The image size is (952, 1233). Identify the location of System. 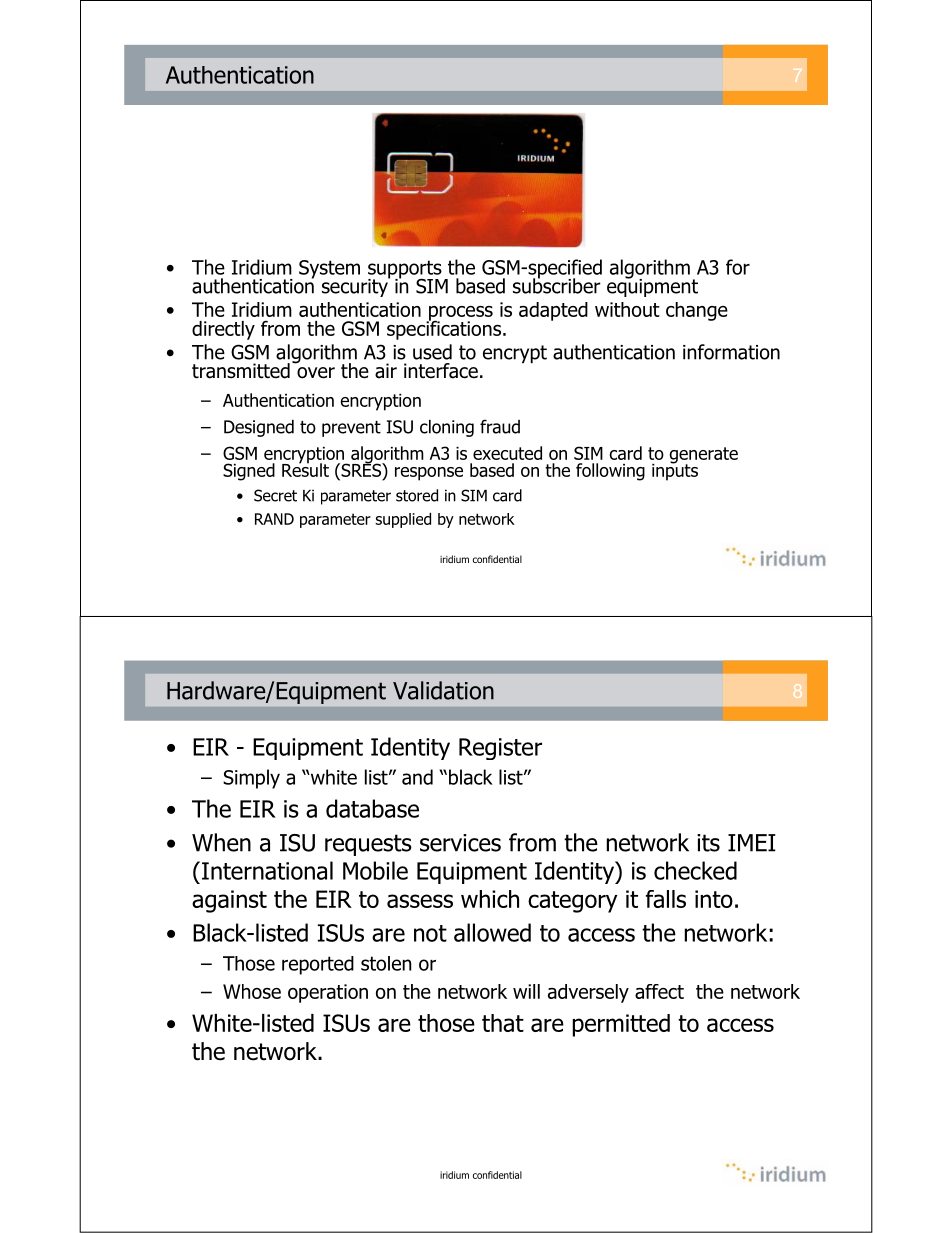
(329, 269).
